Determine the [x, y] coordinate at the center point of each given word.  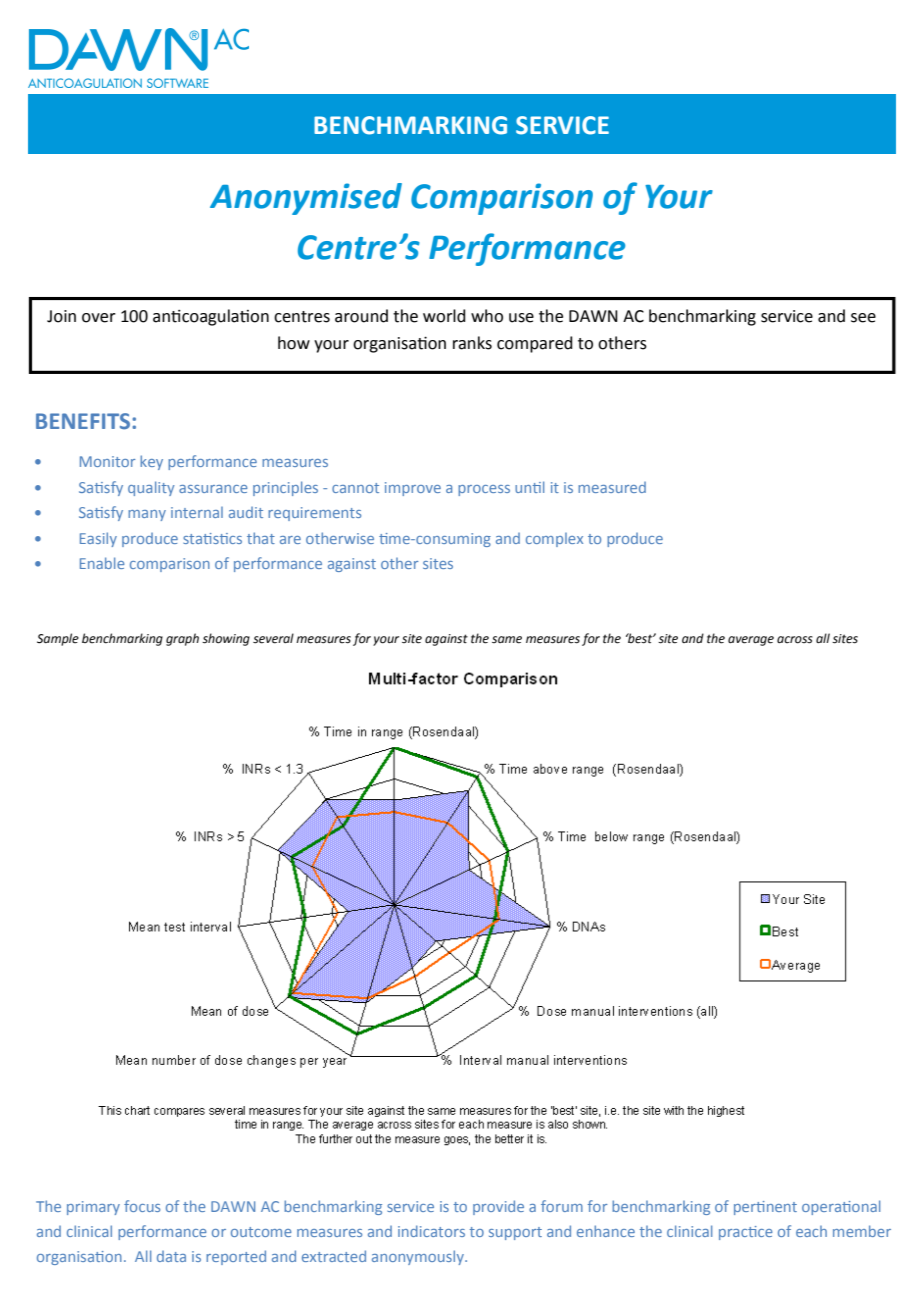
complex [554, 540]
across [795, 640]
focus [142, 1206]
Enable [102, 563]
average [751, 641]
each [811, 1231]
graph [182, 639]
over [99, 318]
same [507, 640]
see [863, 318]
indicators [431, 1231]
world [444, 316]
